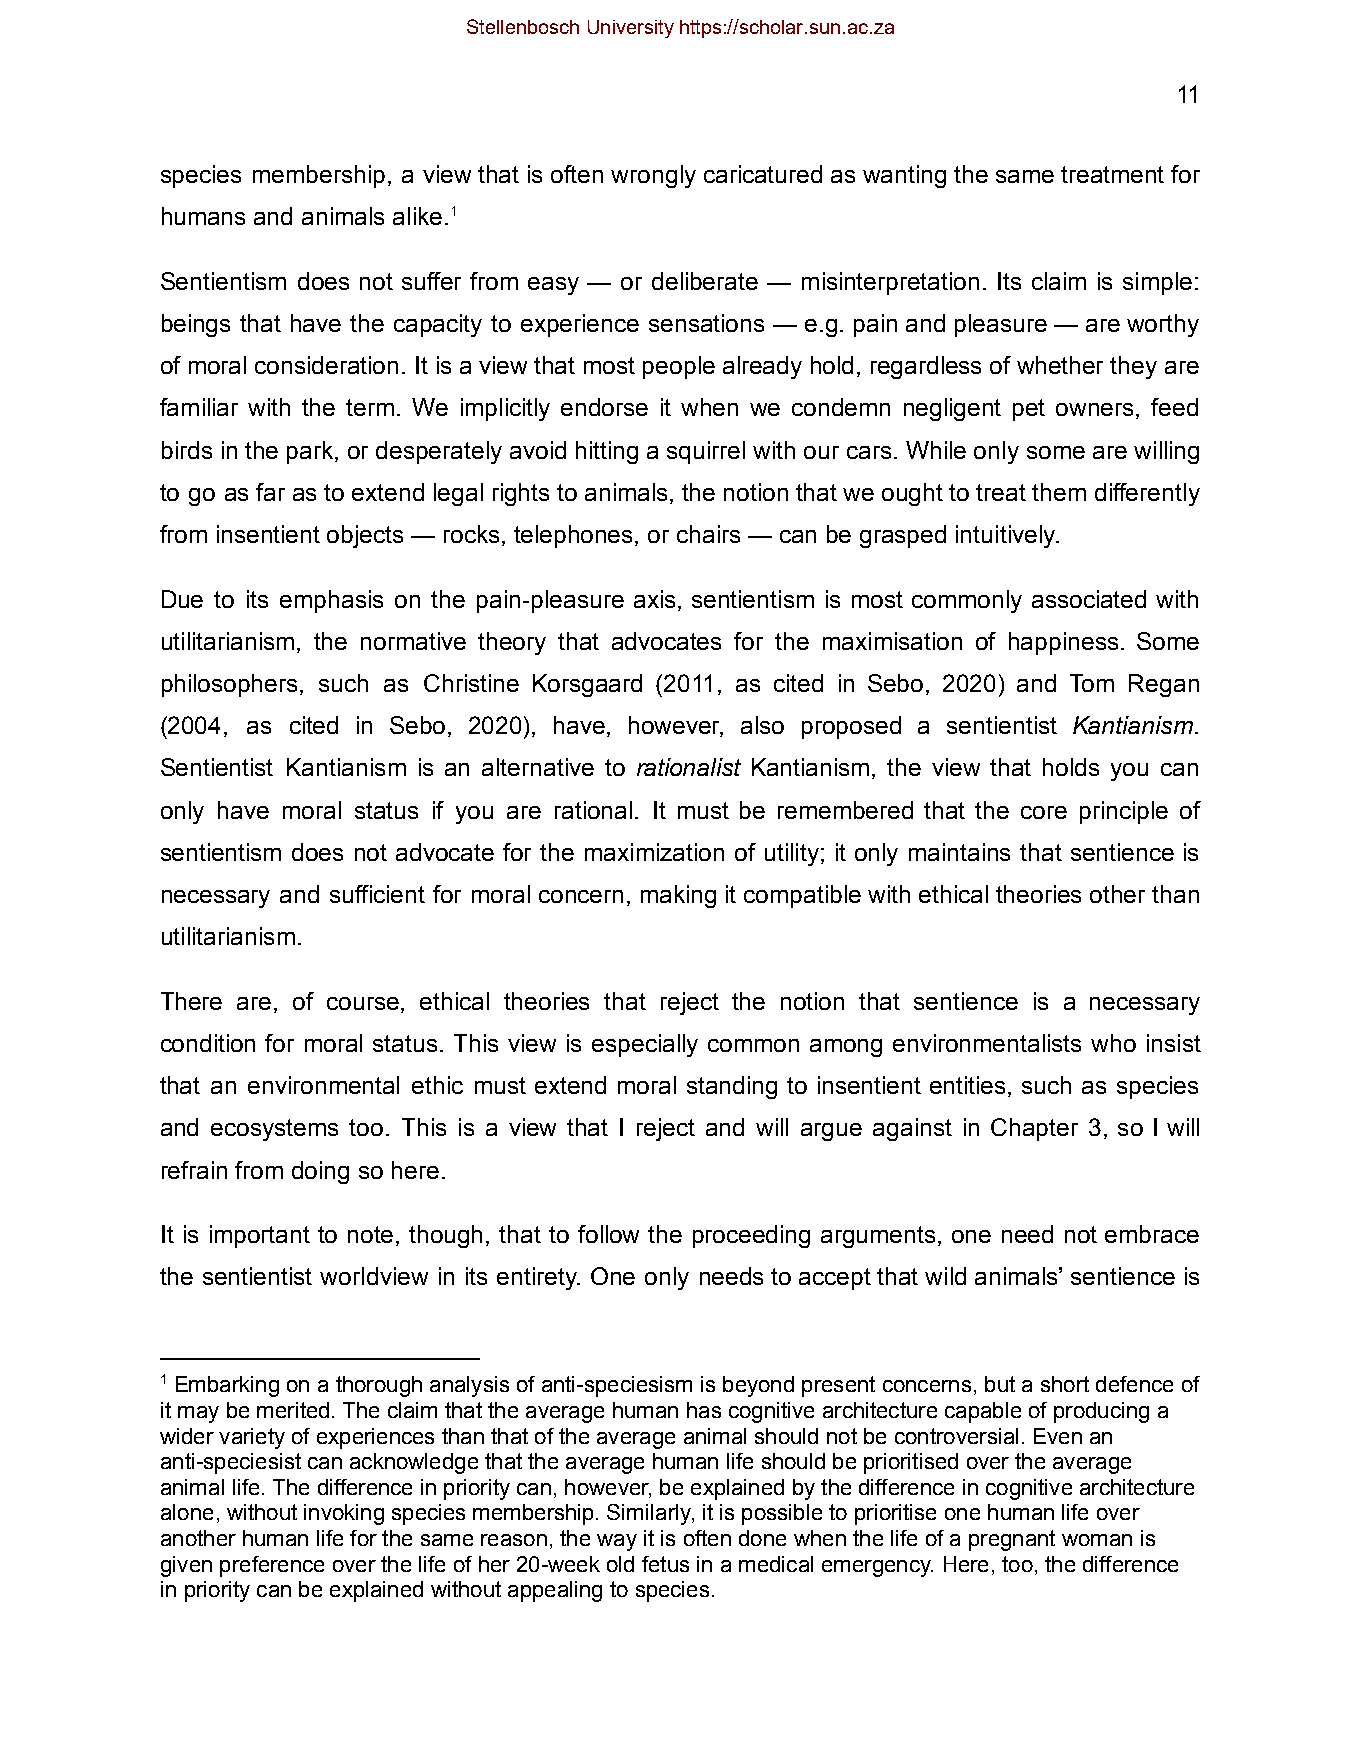 Image resolution: width=1361 pixels, height=1762 pixels. Describe the element at coordinates (1157, 283) in the page. I see `simple` at that location.
